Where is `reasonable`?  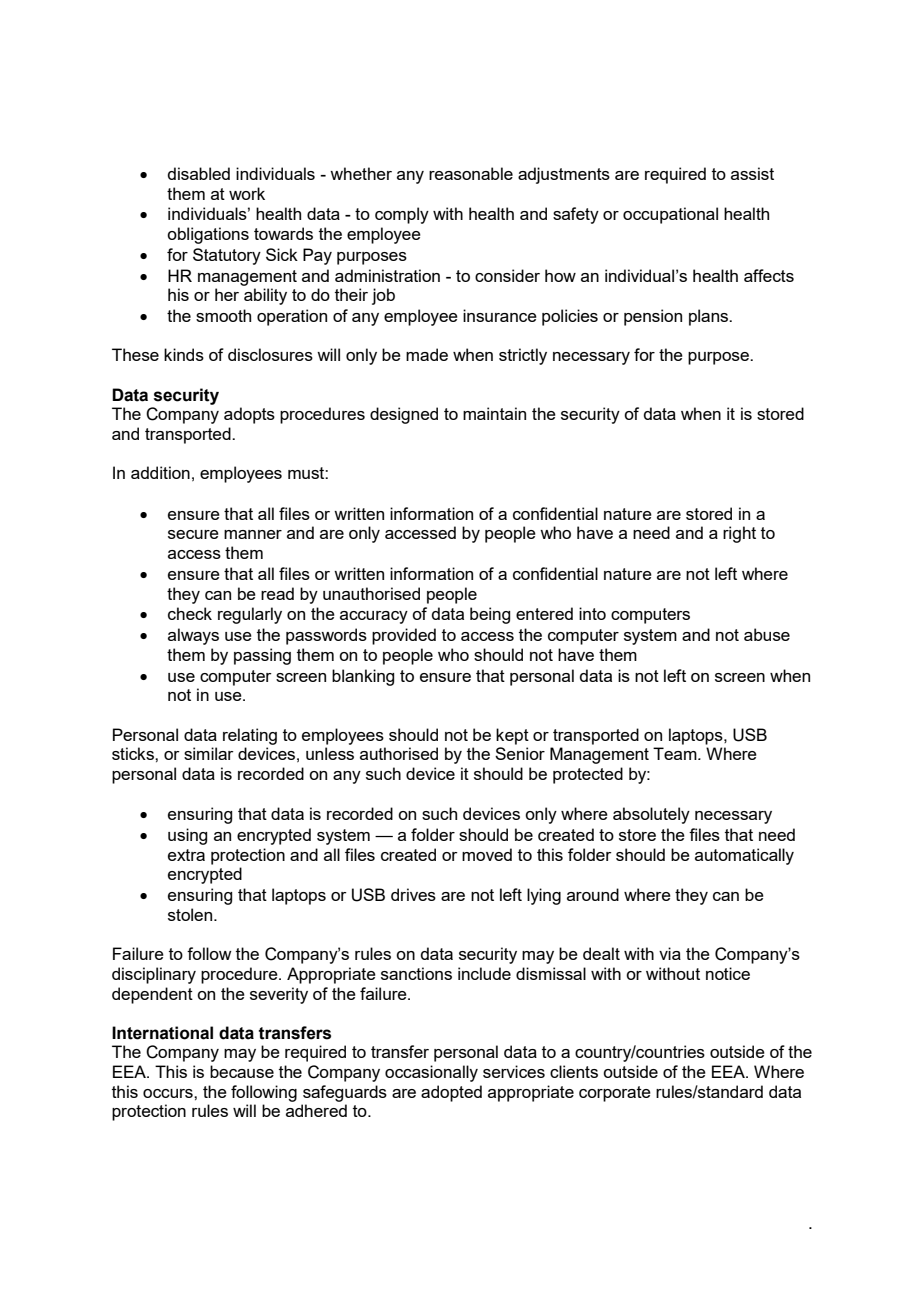 reasonable is located at coordinates (471, 173).
